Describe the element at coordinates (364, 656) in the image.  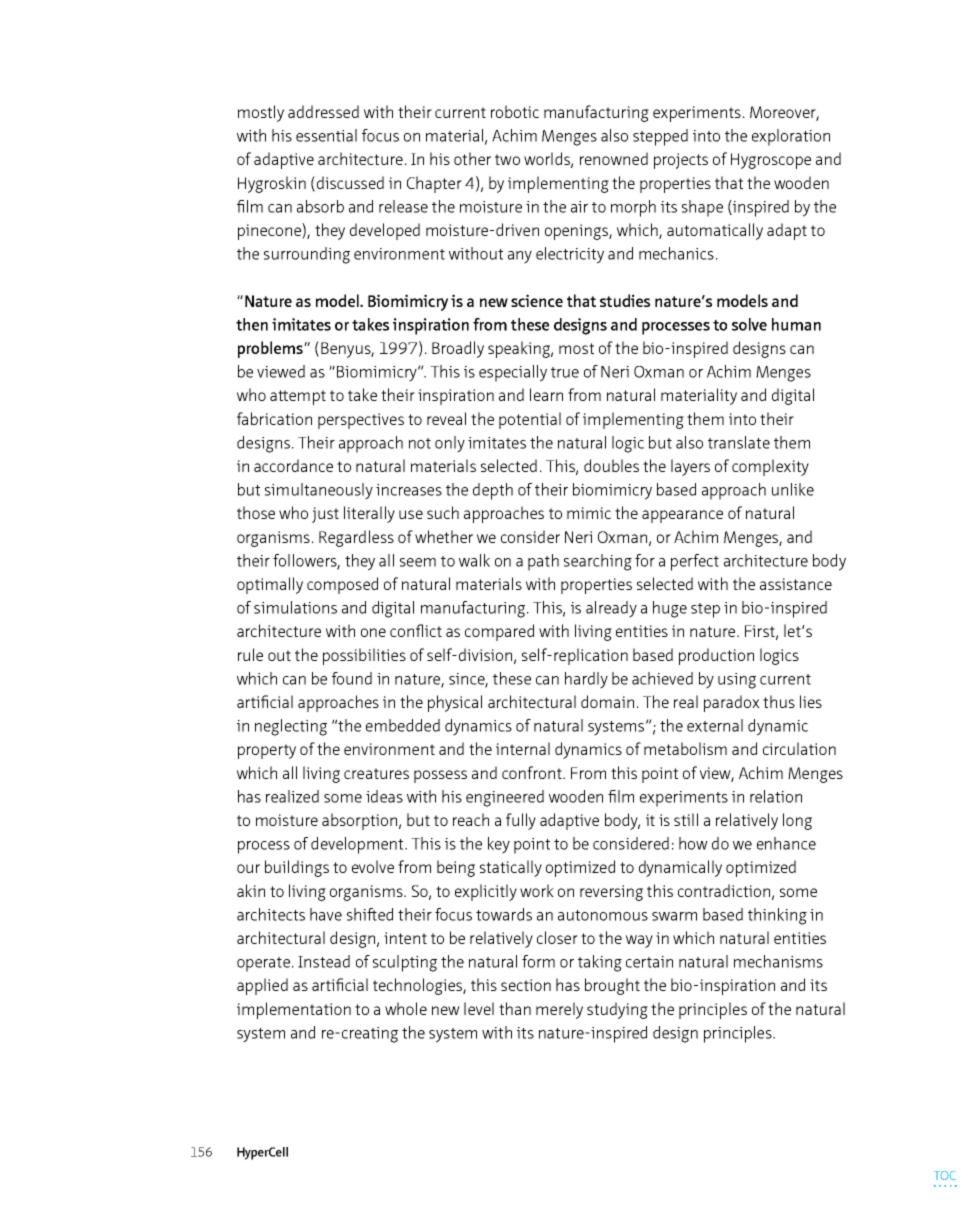
I see `possibilities` at that location.
